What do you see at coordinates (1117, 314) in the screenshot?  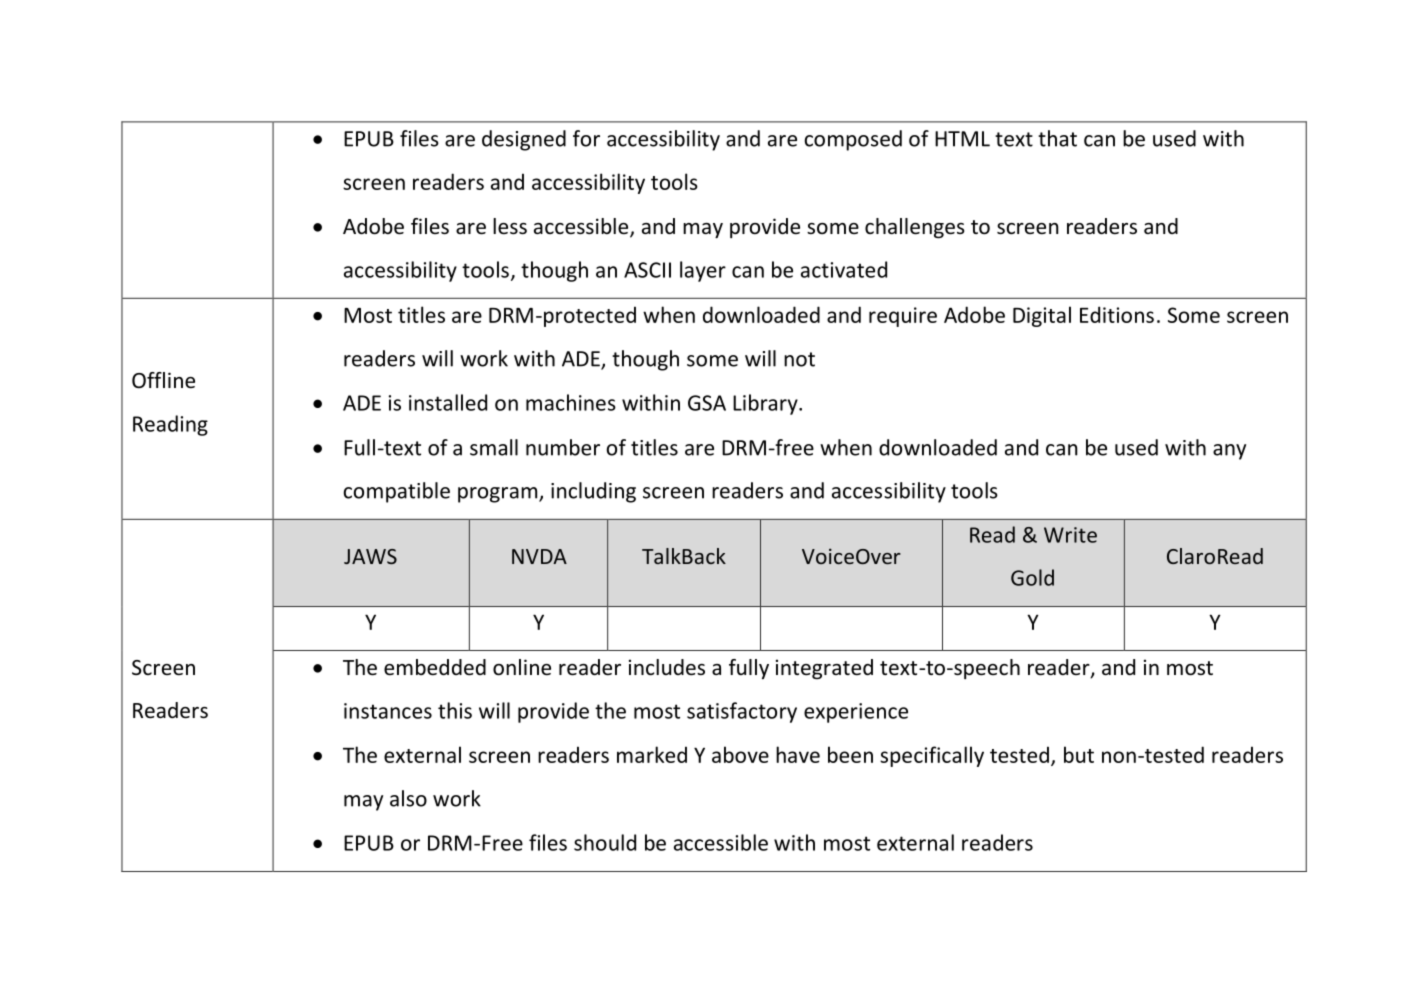 I see `Editions` at bounding box center [1117, 314].
